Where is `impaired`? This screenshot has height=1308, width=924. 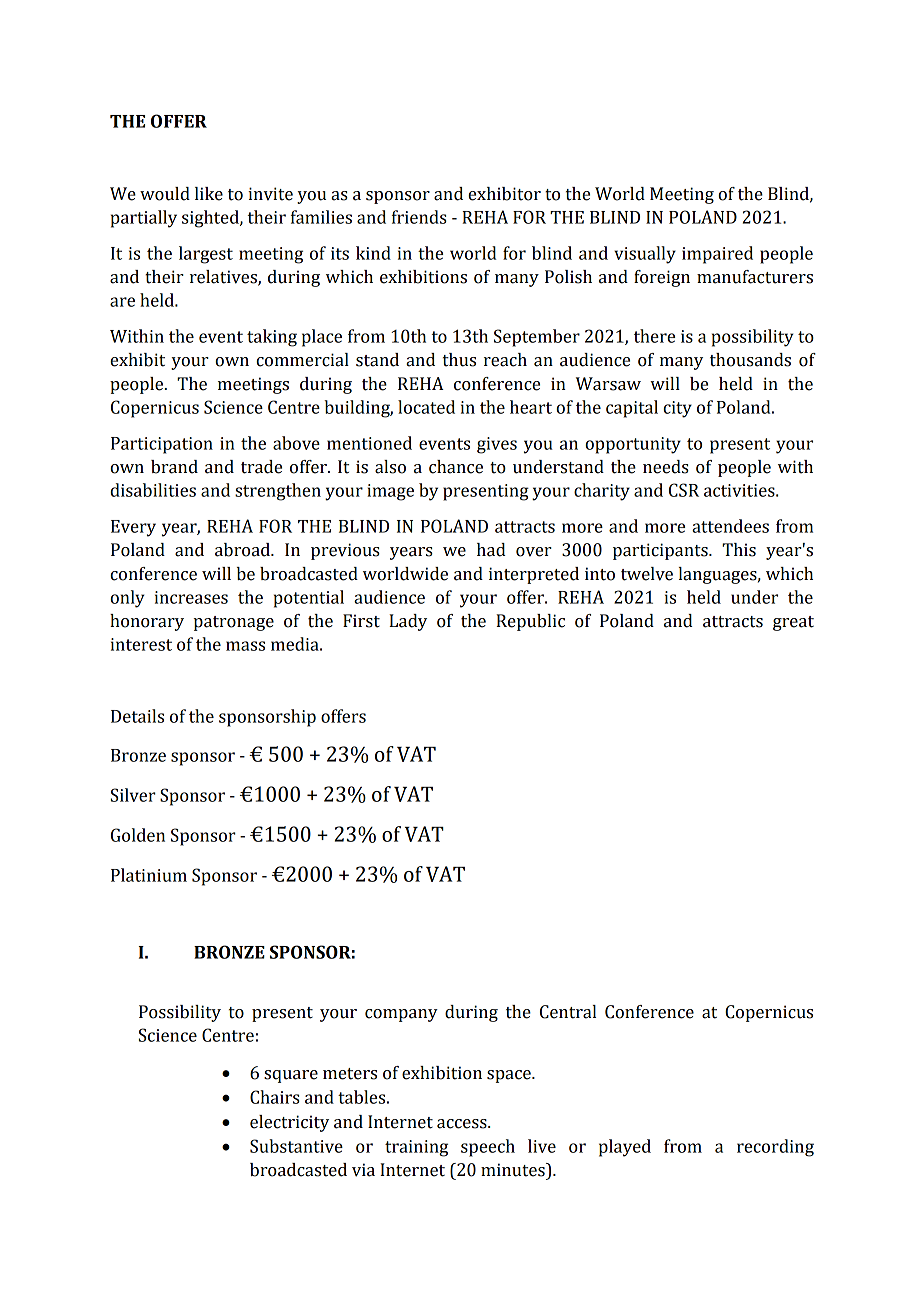
impaired is located at coordinates (717, 255).
